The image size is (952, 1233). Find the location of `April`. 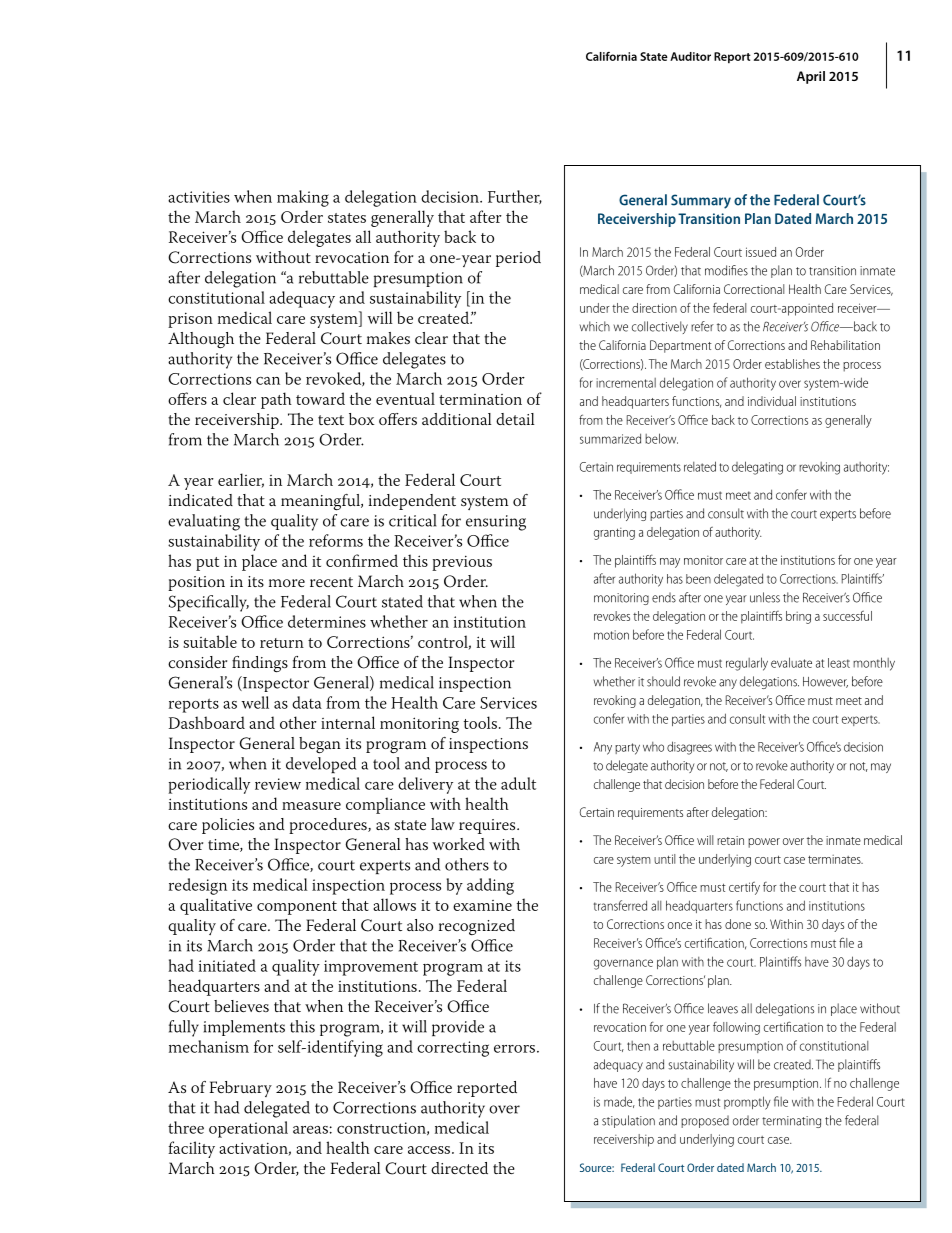

April is located at coordinates (811, 77).
